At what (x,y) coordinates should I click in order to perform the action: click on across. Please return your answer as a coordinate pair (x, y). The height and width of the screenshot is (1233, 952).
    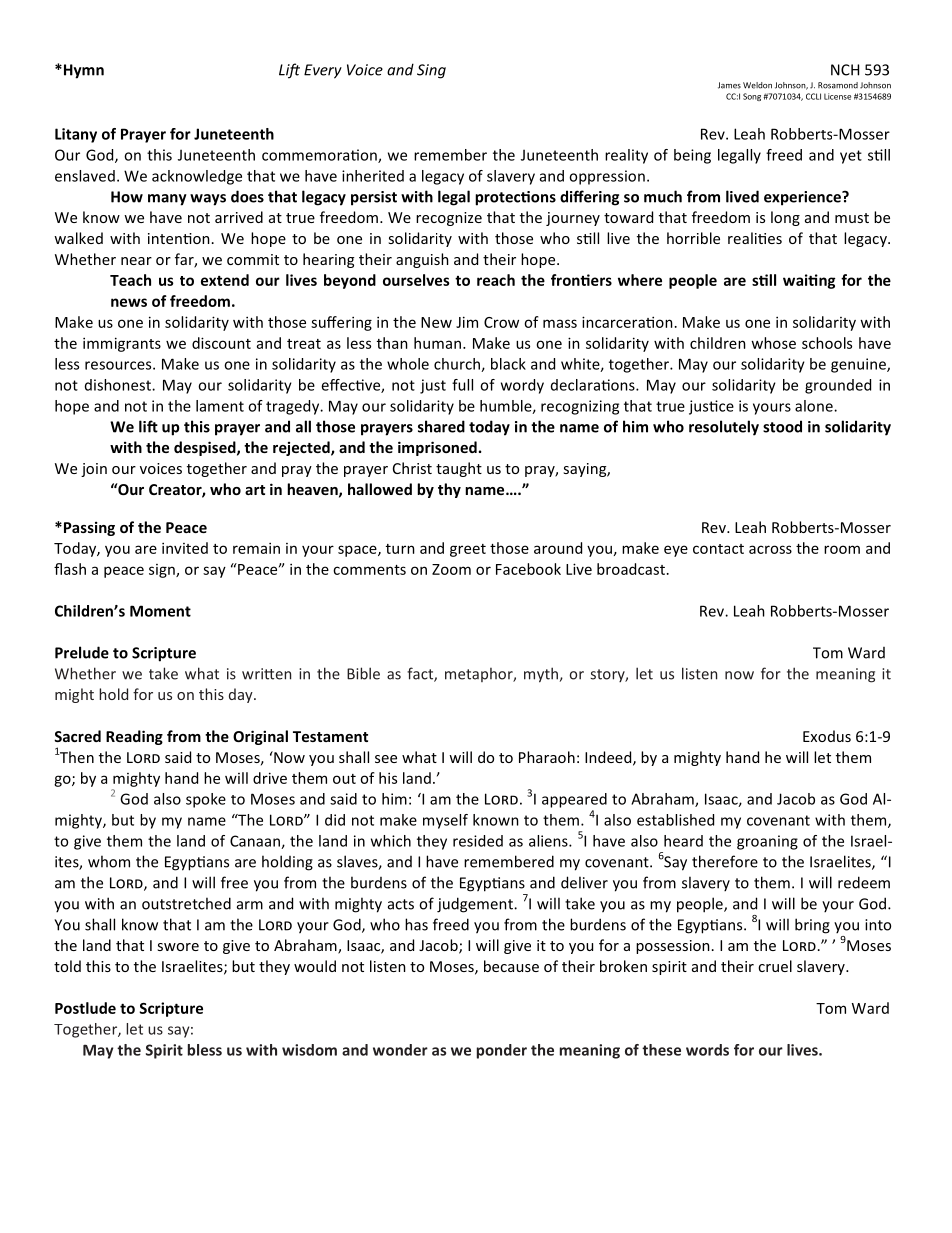
    Looking at the image, I should click on (770, 549).
